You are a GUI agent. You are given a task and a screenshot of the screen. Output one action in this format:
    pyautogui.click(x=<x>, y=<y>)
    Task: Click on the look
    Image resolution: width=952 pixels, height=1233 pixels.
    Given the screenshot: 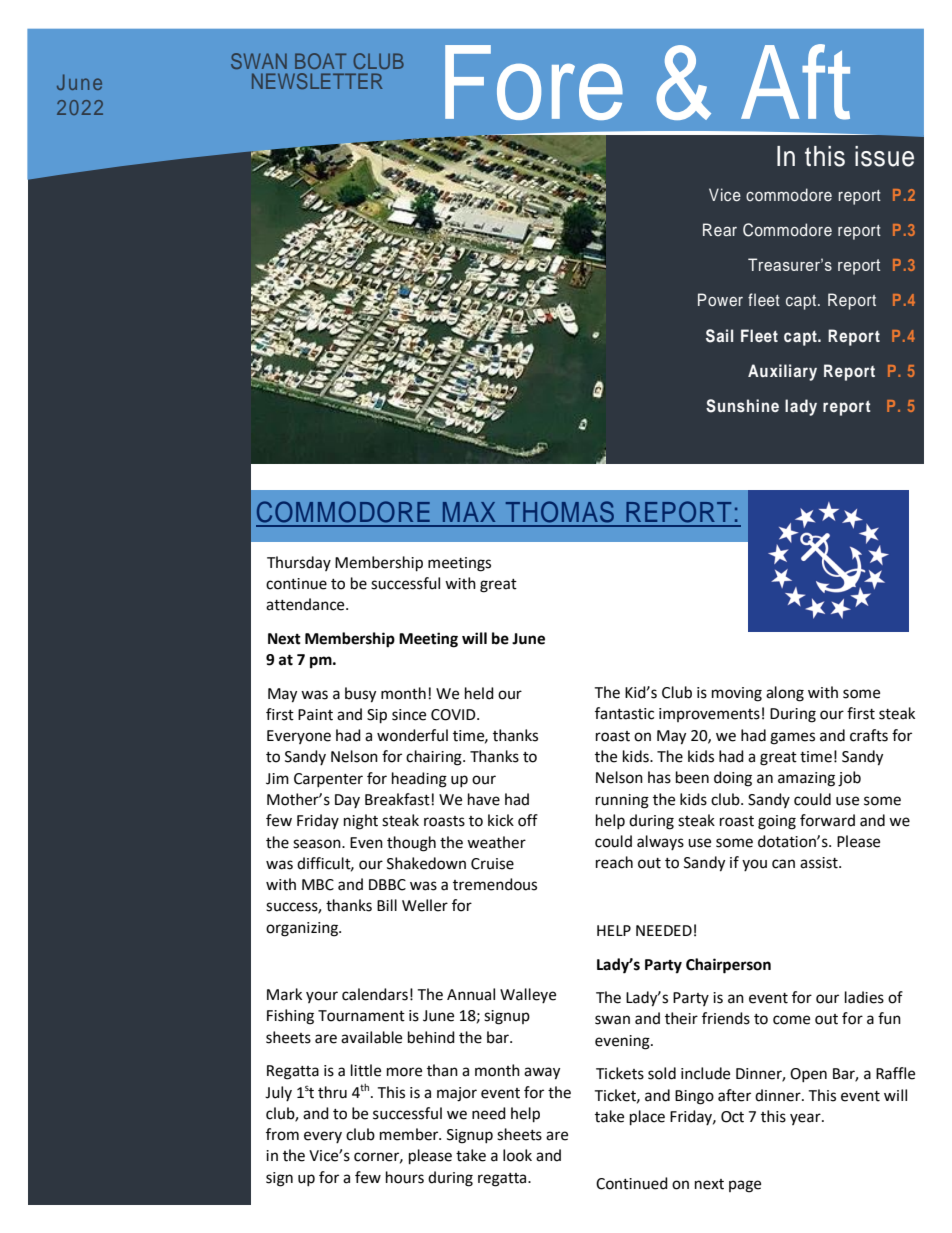 What is the action you would take?
    pyautogui.click(x=517, y=1155)
